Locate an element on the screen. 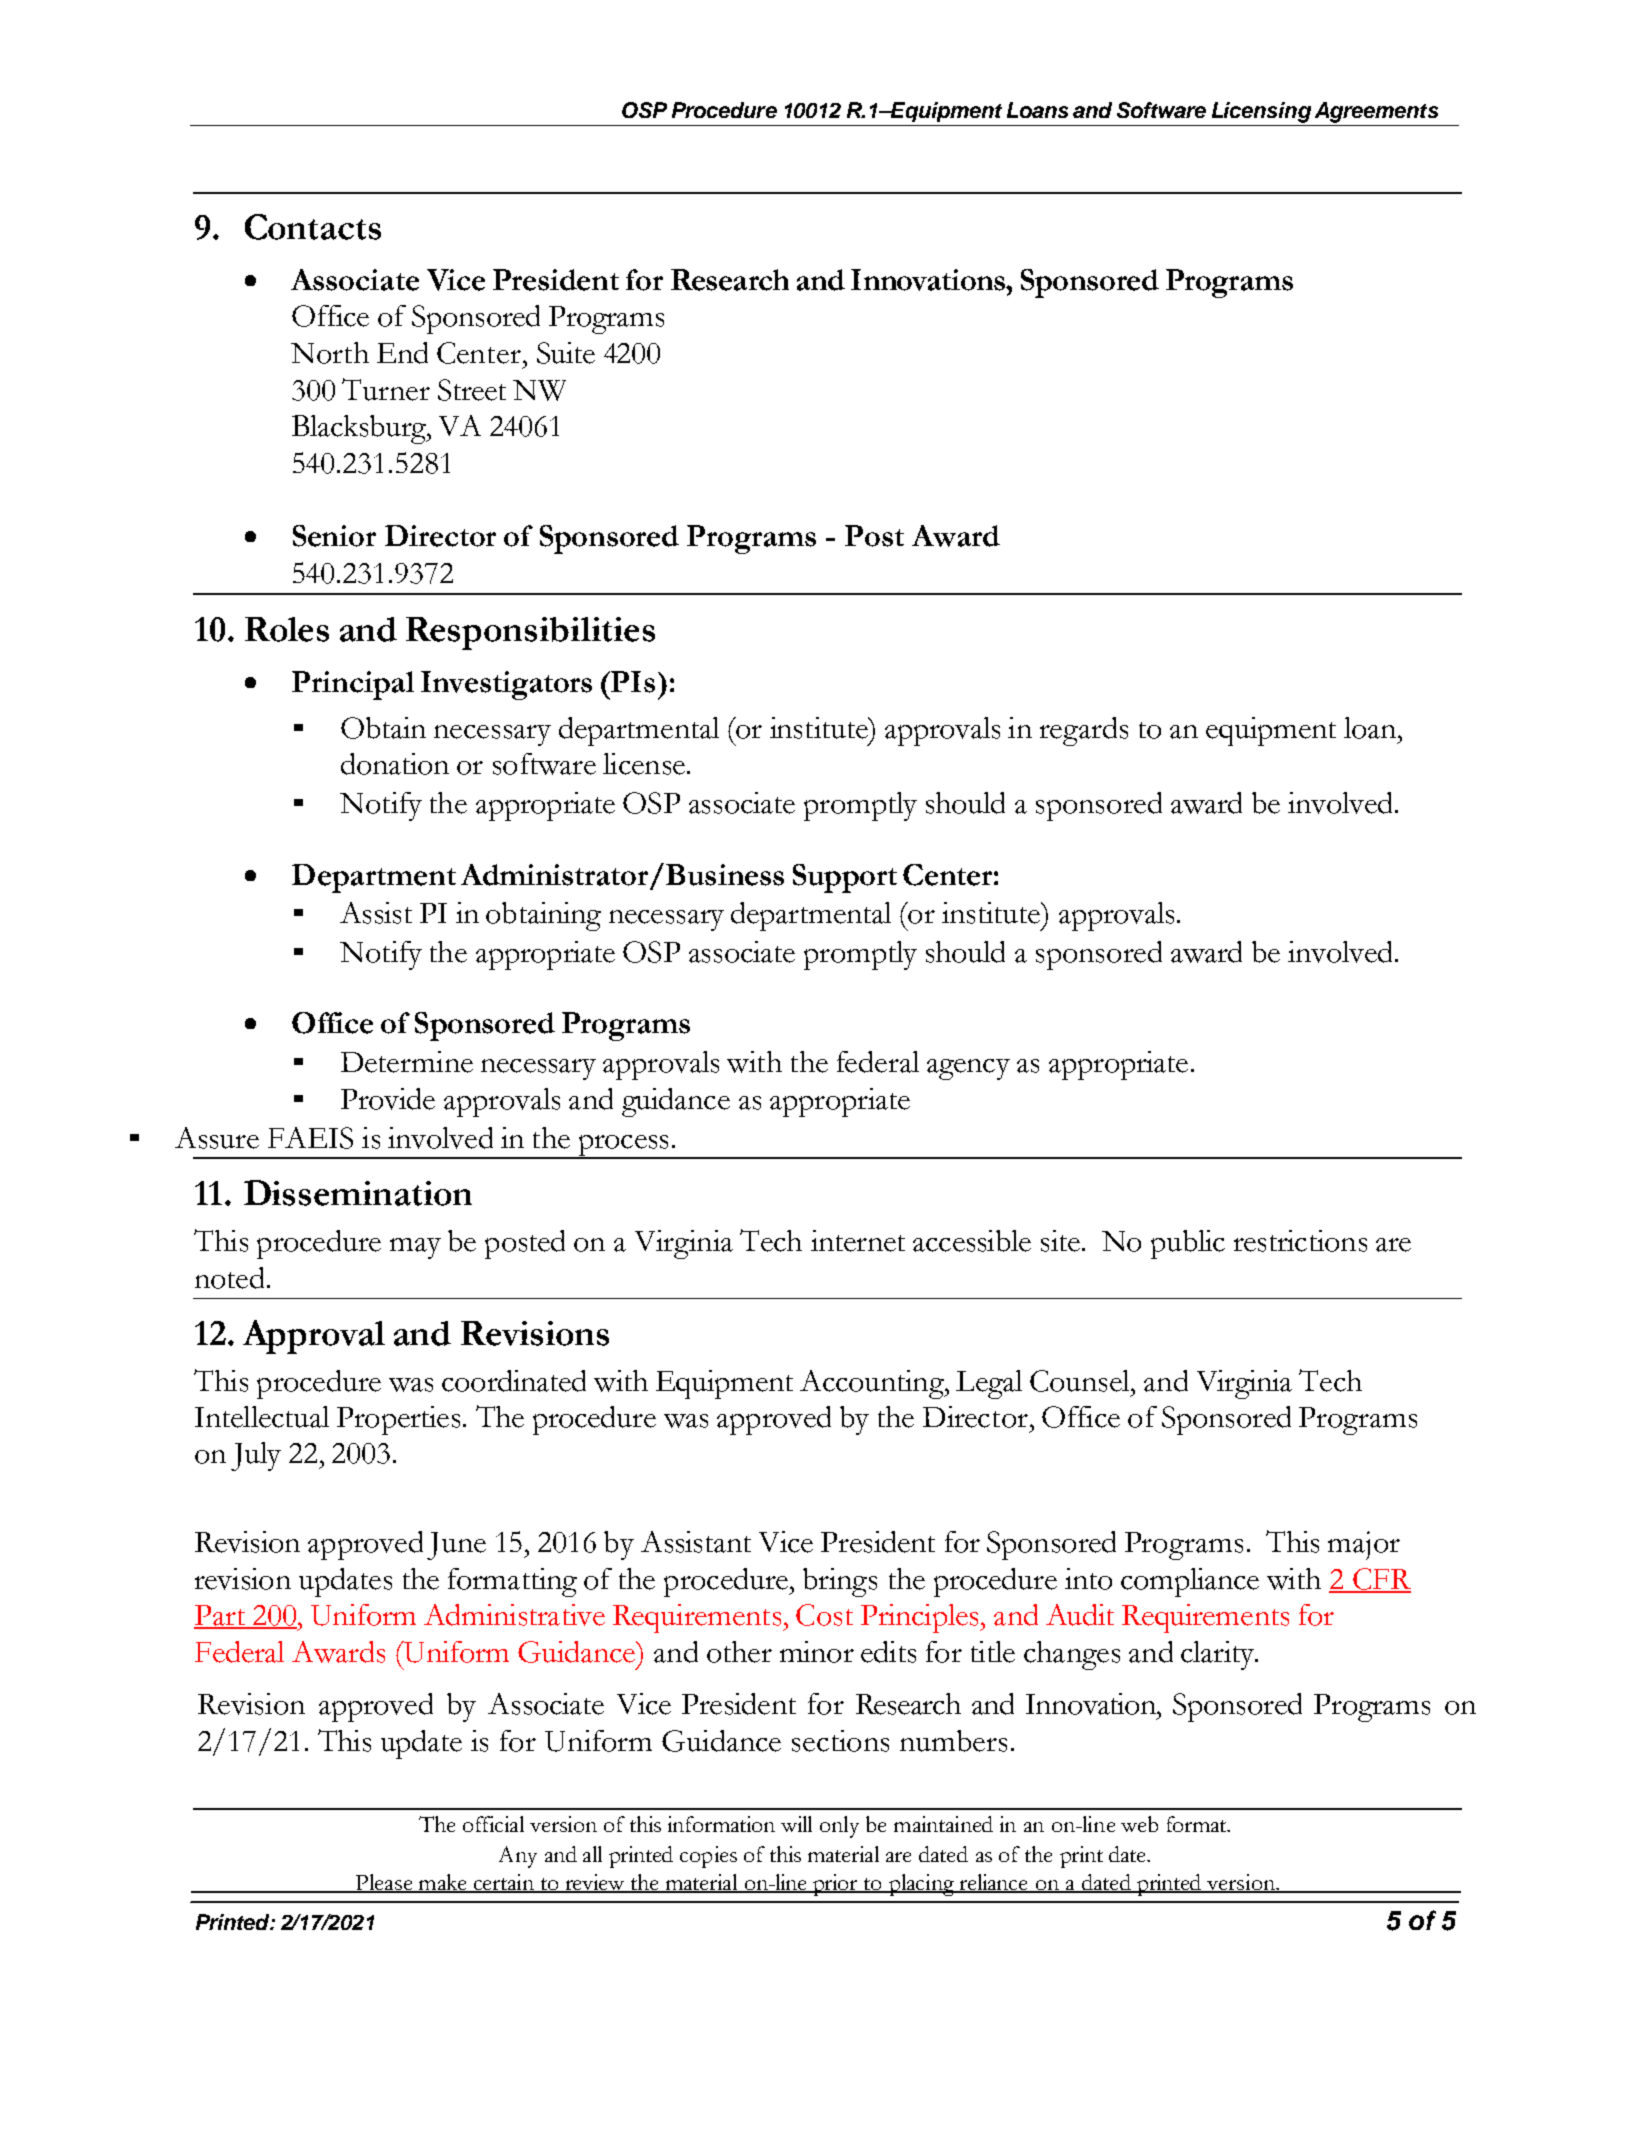 Image resolution: width=1649 pixels, height=2134 pixels. agency is located at coordinates (968, 1069).
